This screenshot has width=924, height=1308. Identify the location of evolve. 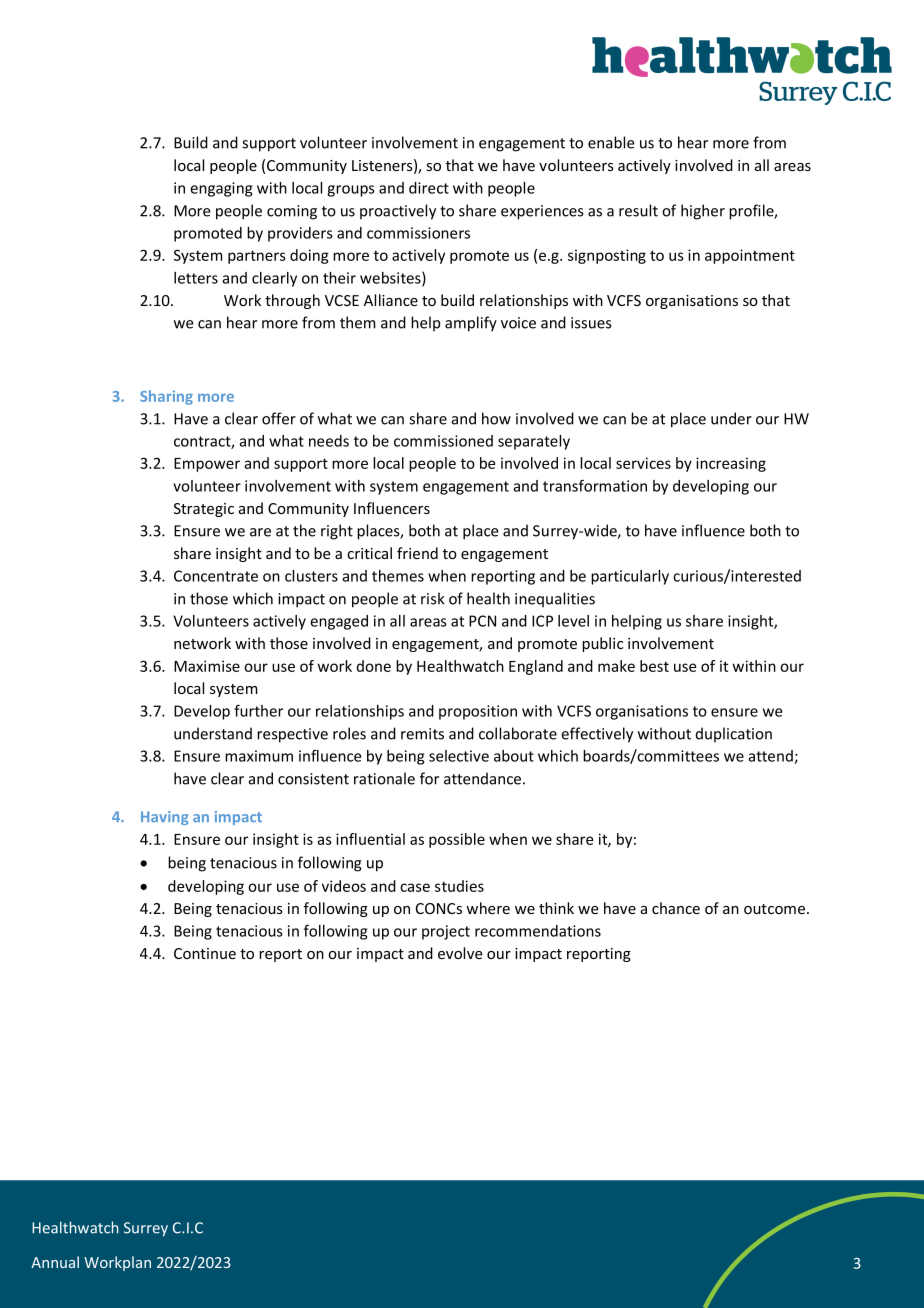
(460, 953).
